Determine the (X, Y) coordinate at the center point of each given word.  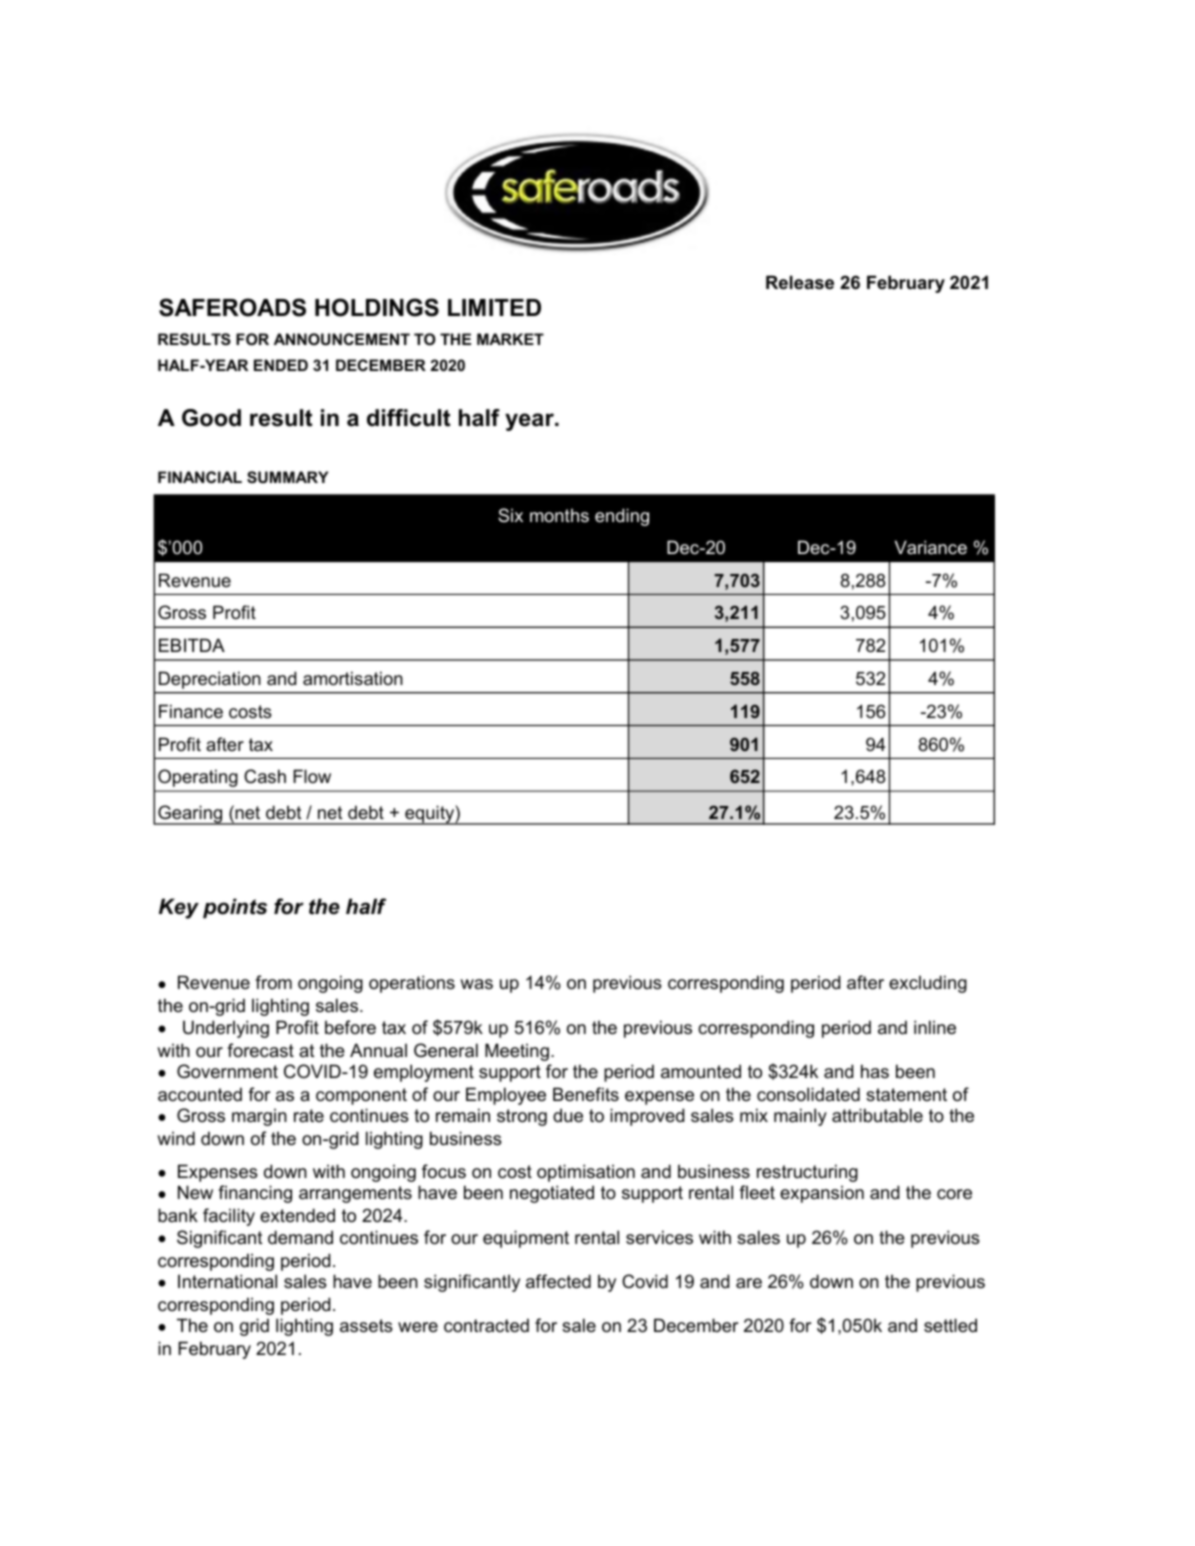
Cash (265, 776)
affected (558, 1281)
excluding (928, 984)
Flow (312, 776)
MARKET (510, 339)
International (227, 1281)
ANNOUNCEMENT (342, 339)
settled (950, 1325)
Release (800, 282)
